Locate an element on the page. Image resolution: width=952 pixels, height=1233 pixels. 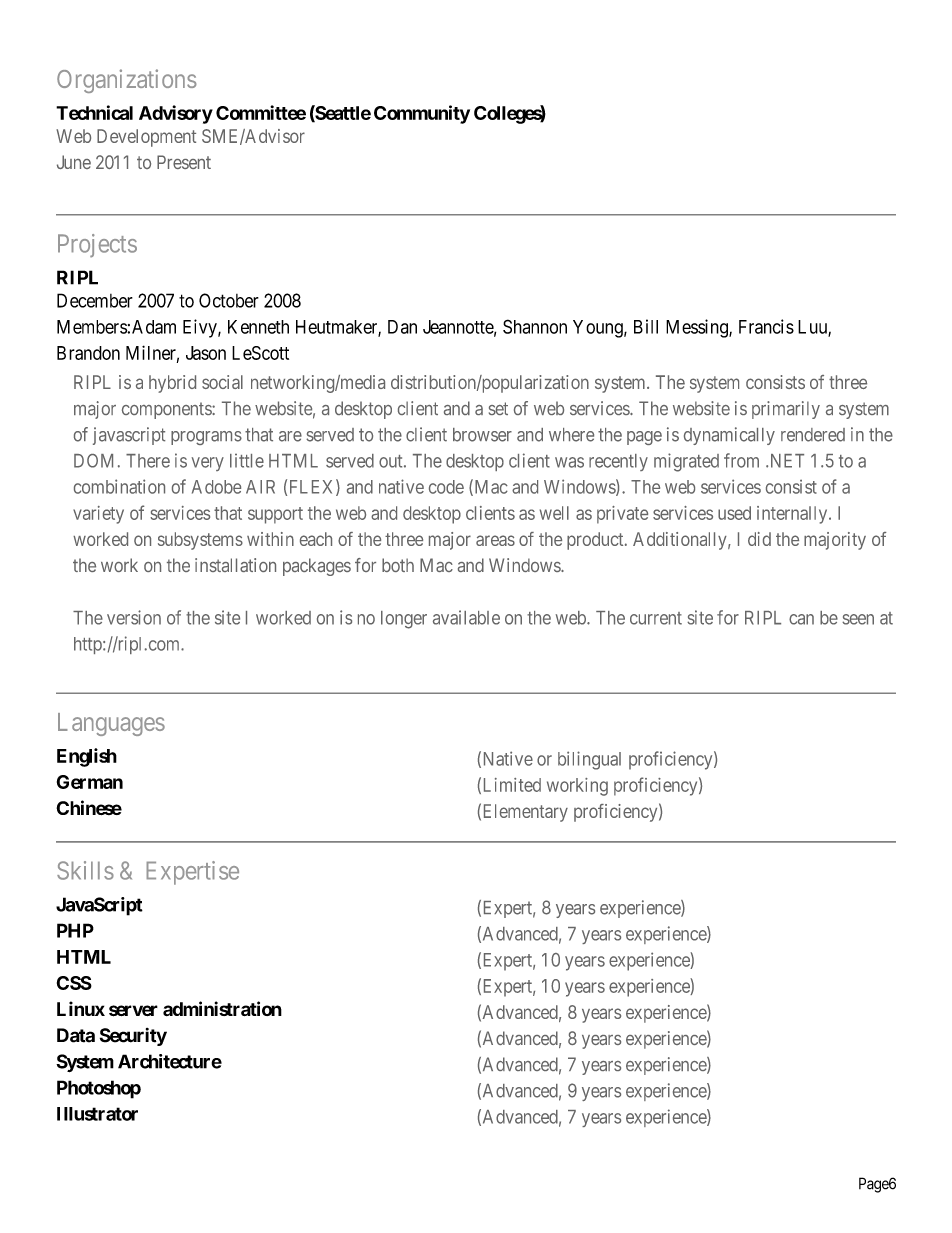
browser is located at coordinates (482, 435).
